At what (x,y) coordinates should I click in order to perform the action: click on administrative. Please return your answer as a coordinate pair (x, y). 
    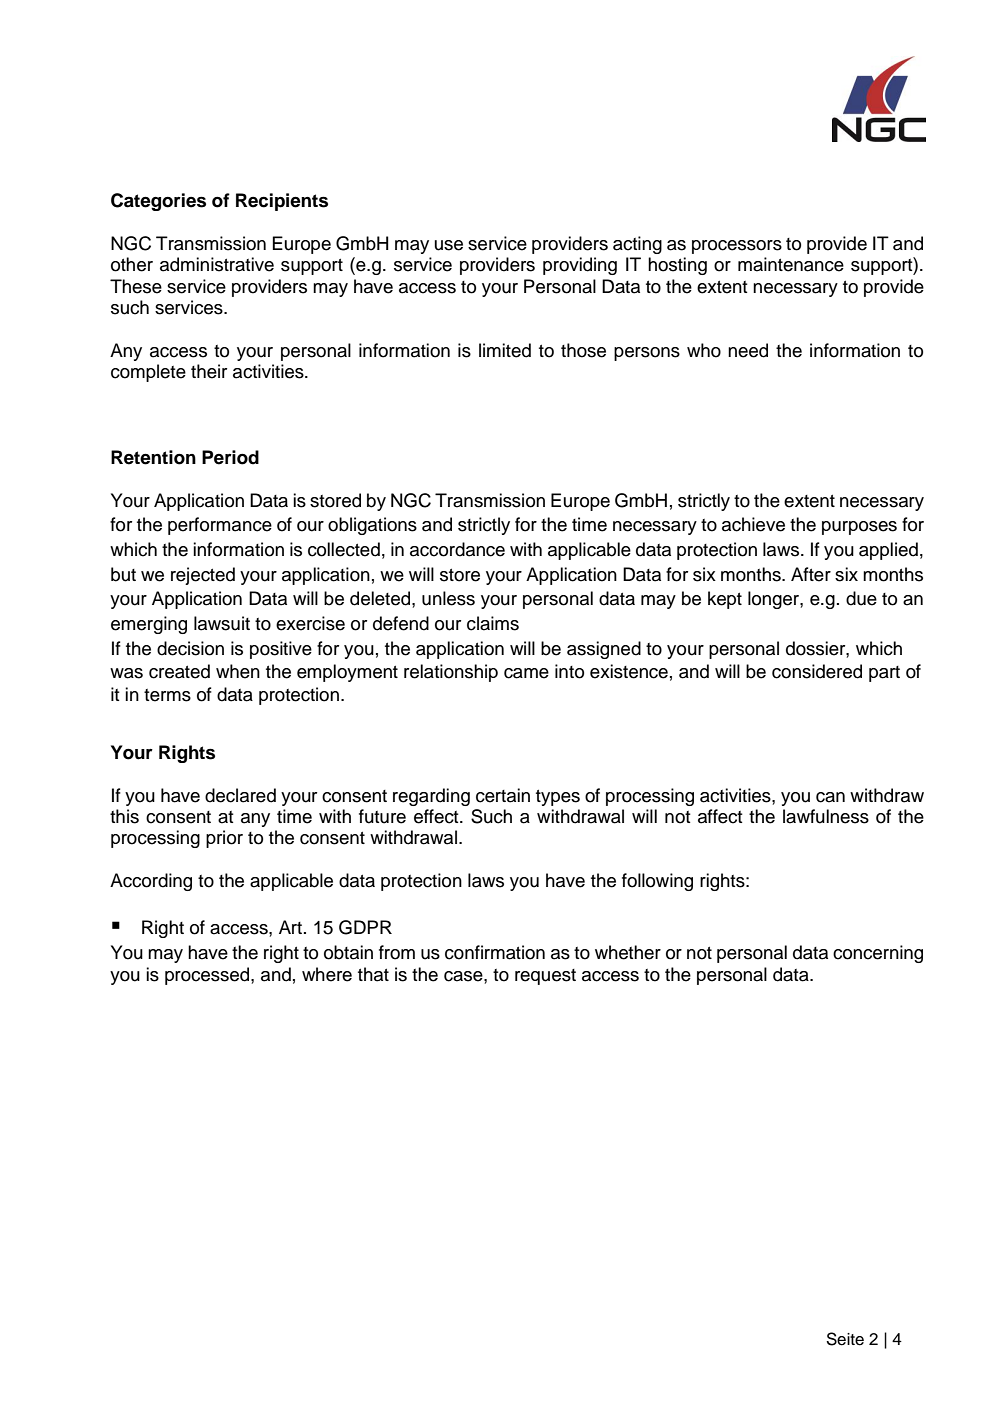
    Looking at the image, I should click on (217, 264).
